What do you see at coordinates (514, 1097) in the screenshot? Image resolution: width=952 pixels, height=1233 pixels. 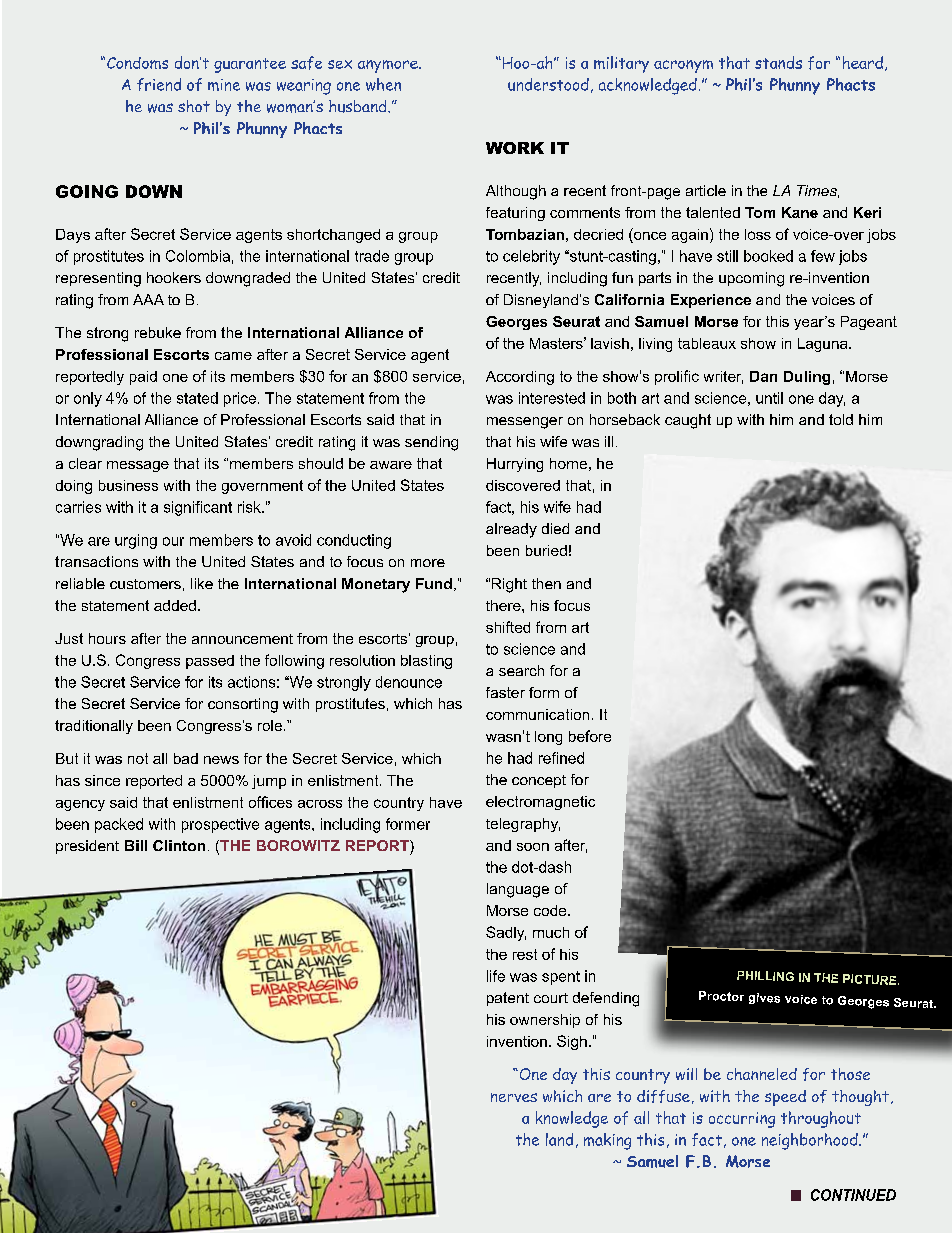 I see `nerves` at bounding box center [514, 1097].
